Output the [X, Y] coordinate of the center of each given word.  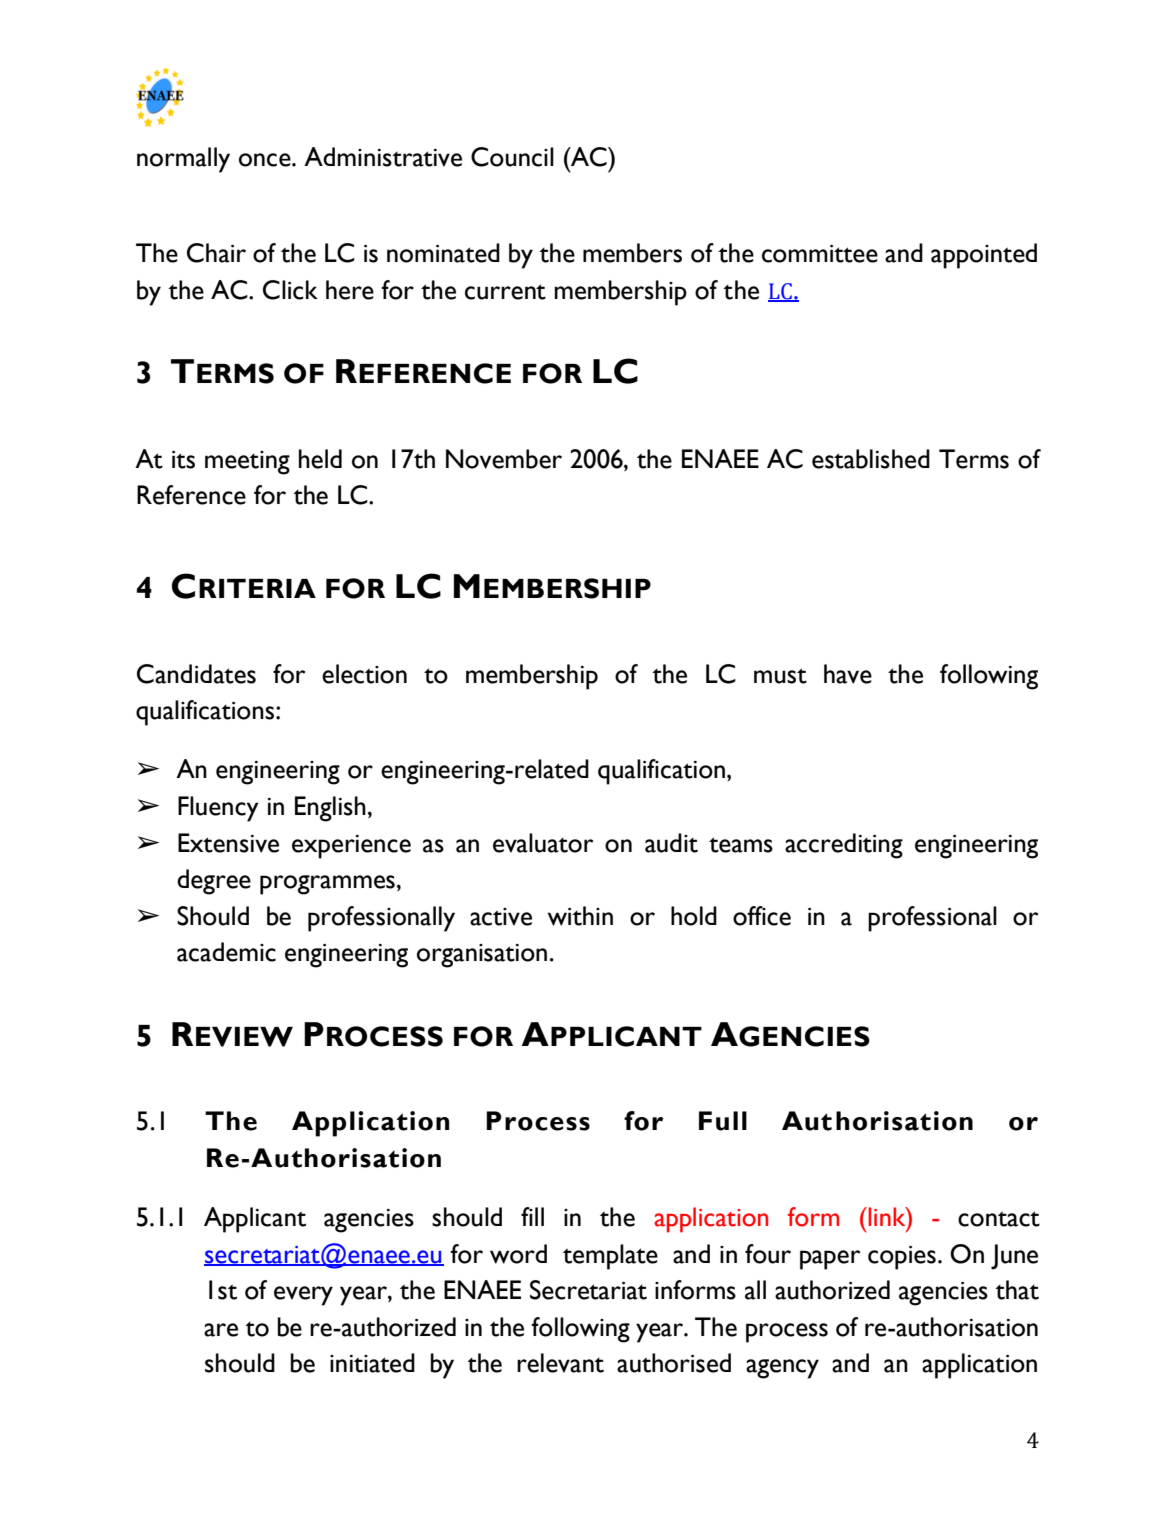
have [848, 674]
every [303, 1296]
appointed [984, 256]
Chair [216, 253]
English [330, 809]
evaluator [543, 843]
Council [512, 157]
